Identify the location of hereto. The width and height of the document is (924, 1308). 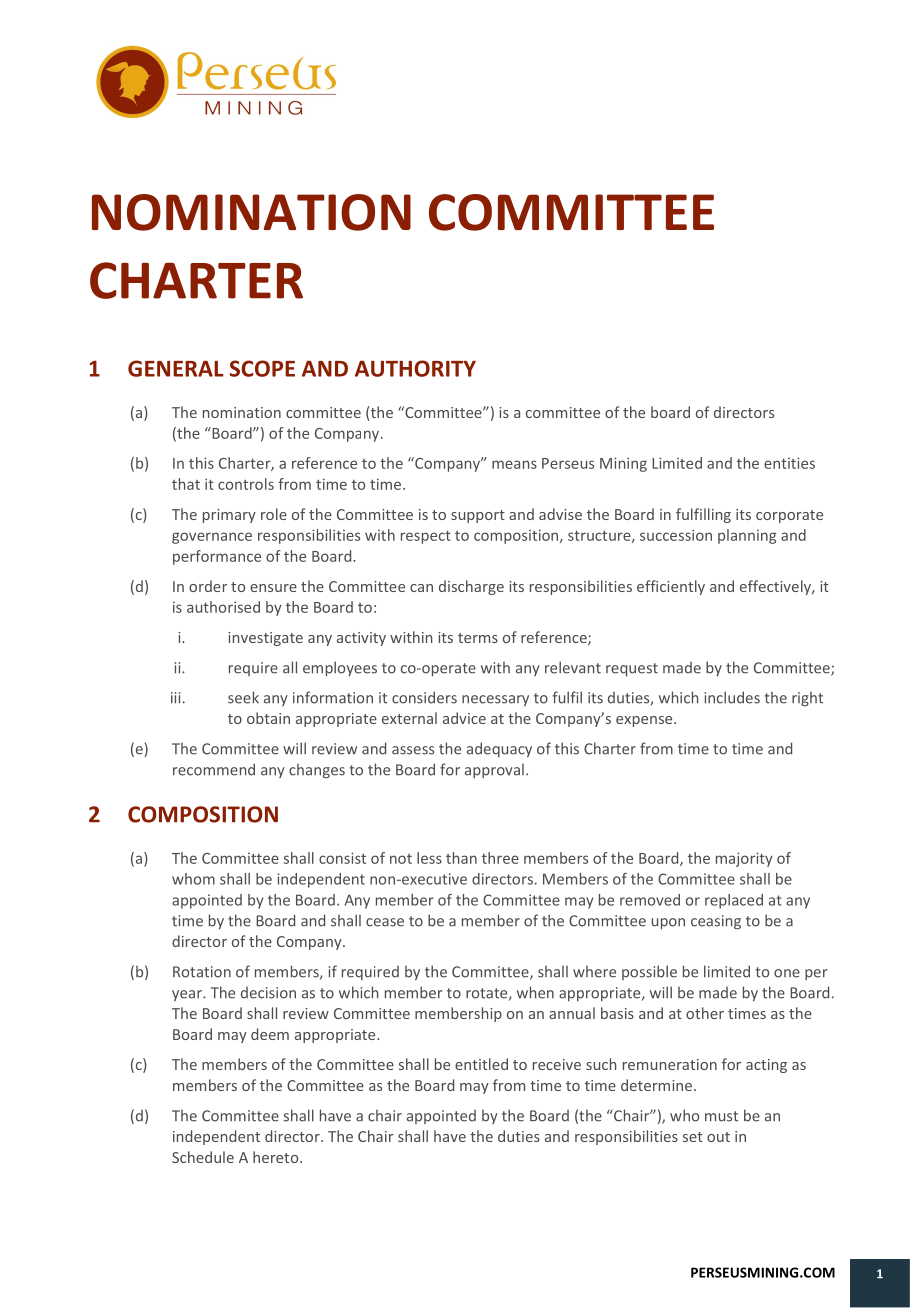
(277, 1157).
